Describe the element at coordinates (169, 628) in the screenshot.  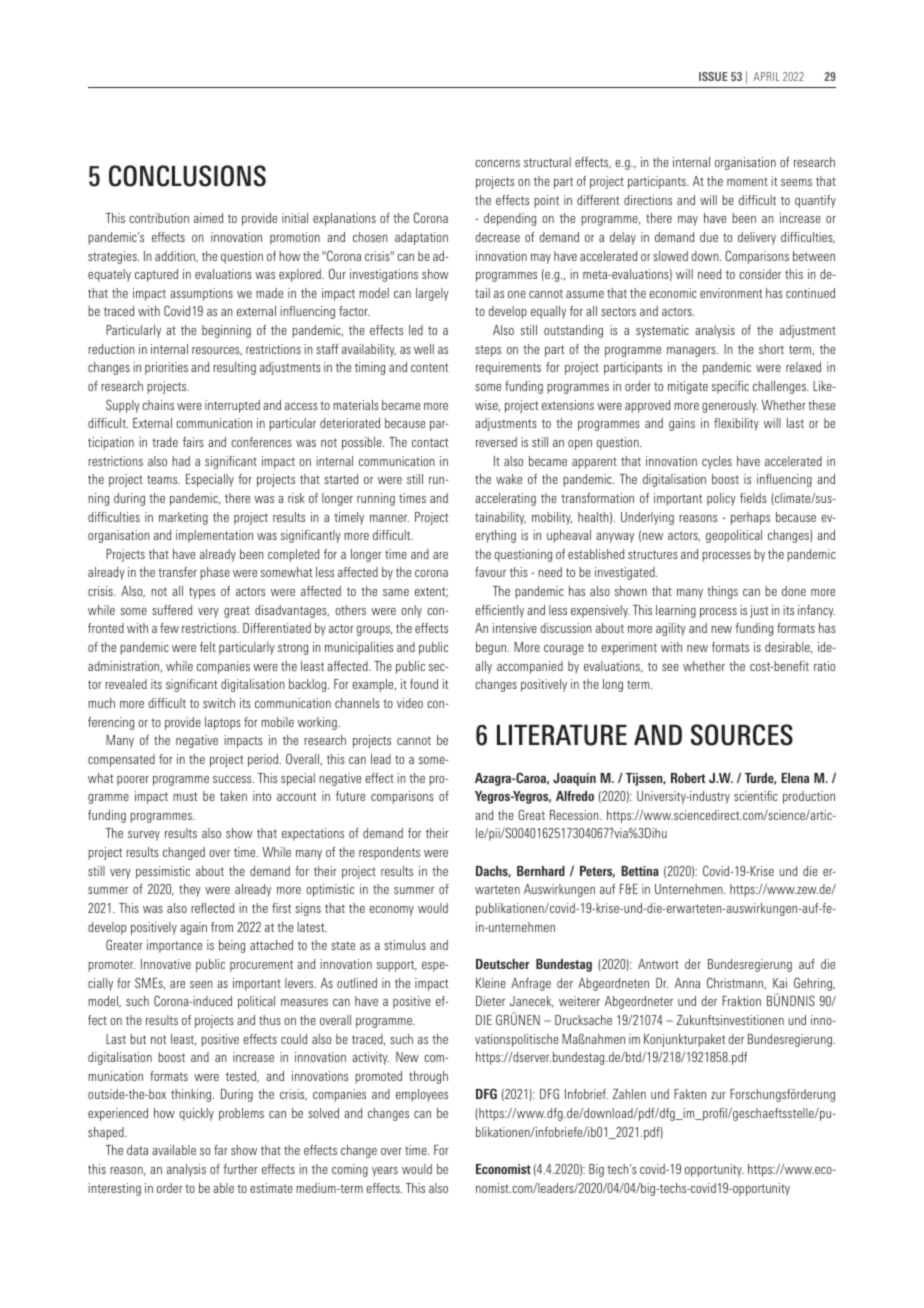
I see `few` at that location.
